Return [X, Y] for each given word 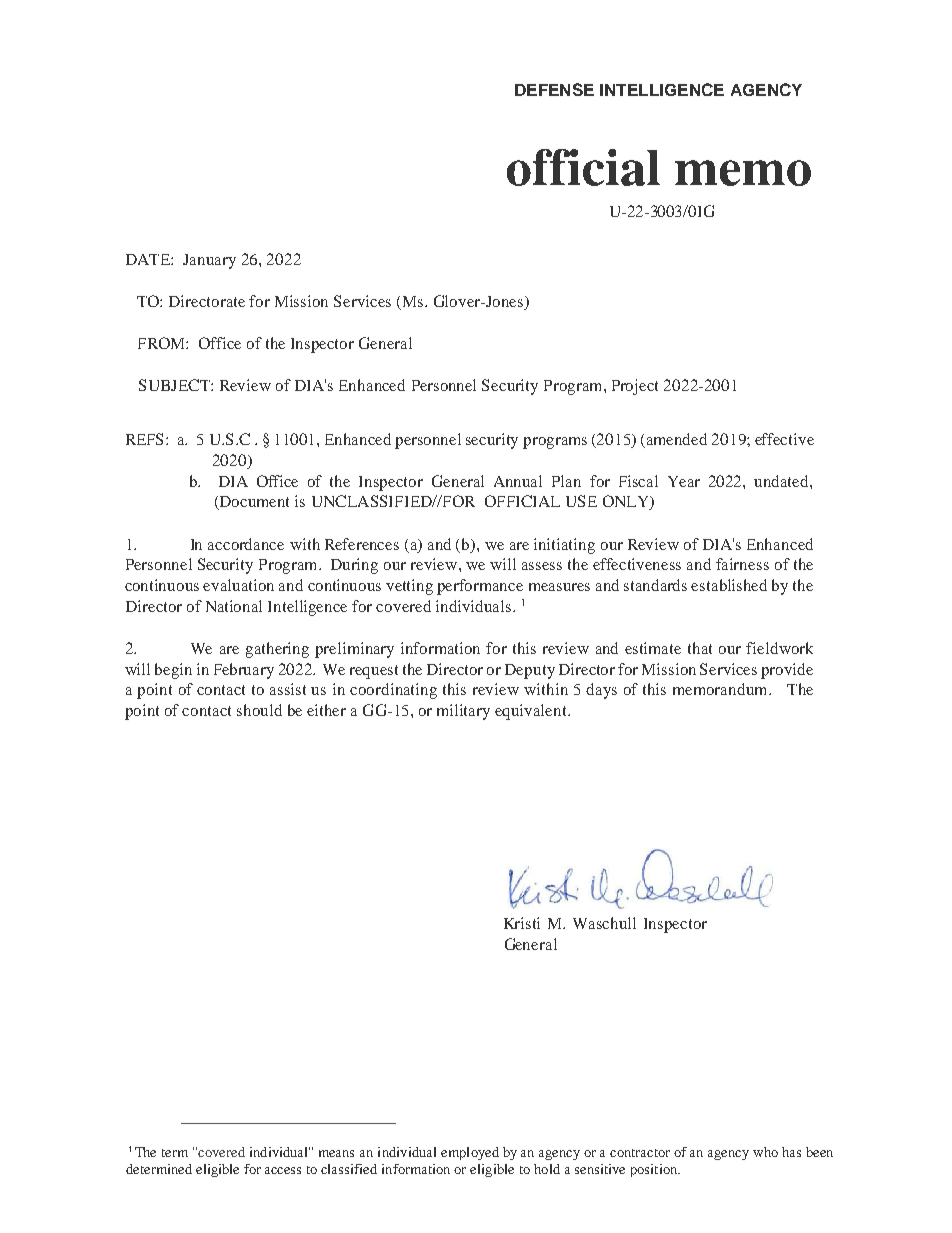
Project [635, 387]
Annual [518, 481]
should [259, 710]
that [700, 648]
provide [787, 671]
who [765, 1152]
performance [480, 587]
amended [677, 439]
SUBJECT [175, 385]
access [283, 1170]
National [234, 606]
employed [470, 1153]
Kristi [522, 923]
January [209, 261]
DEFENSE [554, 89]
